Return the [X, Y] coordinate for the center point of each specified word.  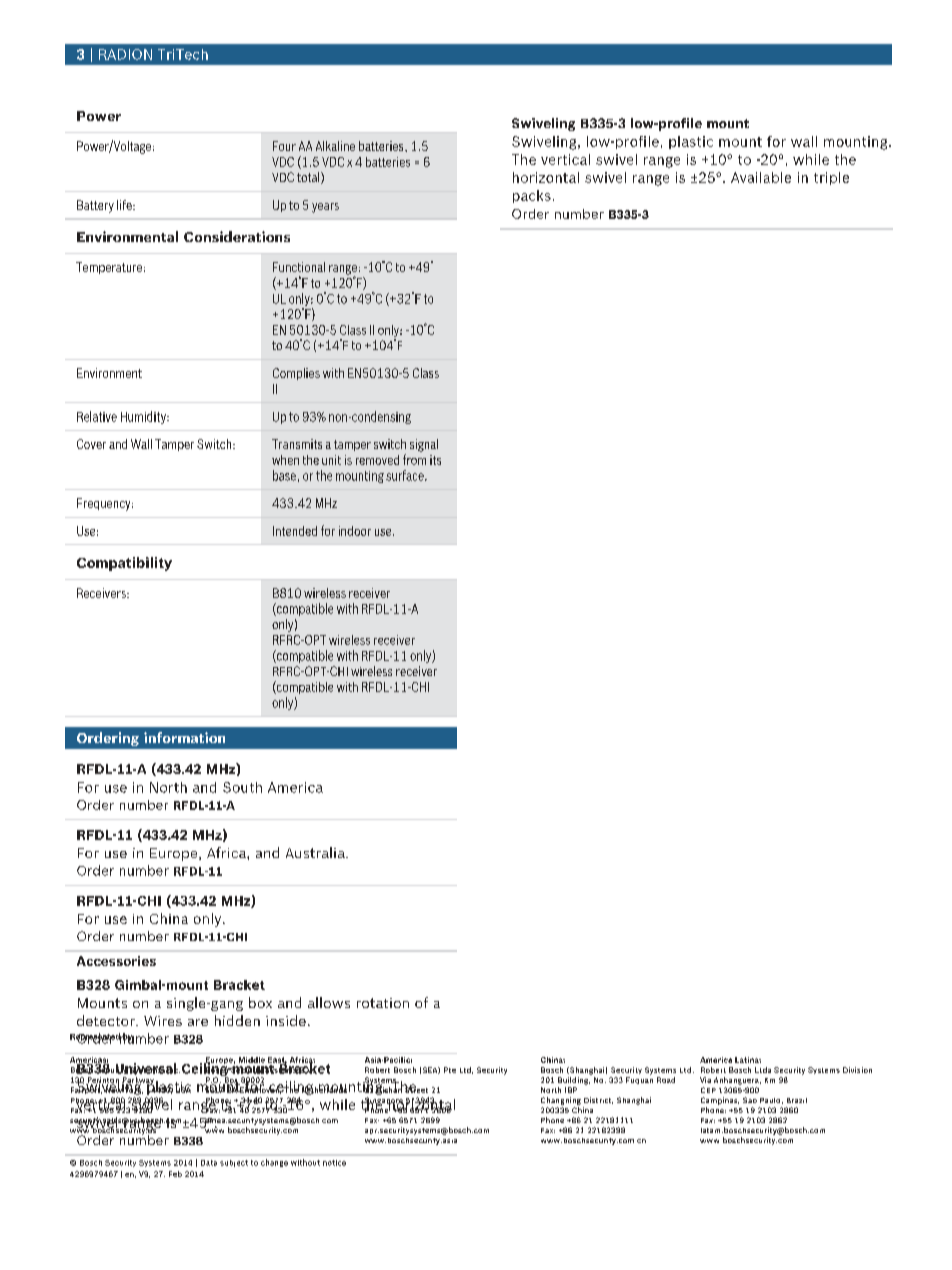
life [125, 205]
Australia [316, 852]
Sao [750, 1100]
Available [761, 177]
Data [209, 1163]
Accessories [116, 961]
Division [857, 1070]
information [184, 737]
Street [415, 1089]
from [414, 459]
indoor [355, 531]
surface [406, 475]
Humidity [144, 417]
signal [424, 445]
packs [532, 196]
